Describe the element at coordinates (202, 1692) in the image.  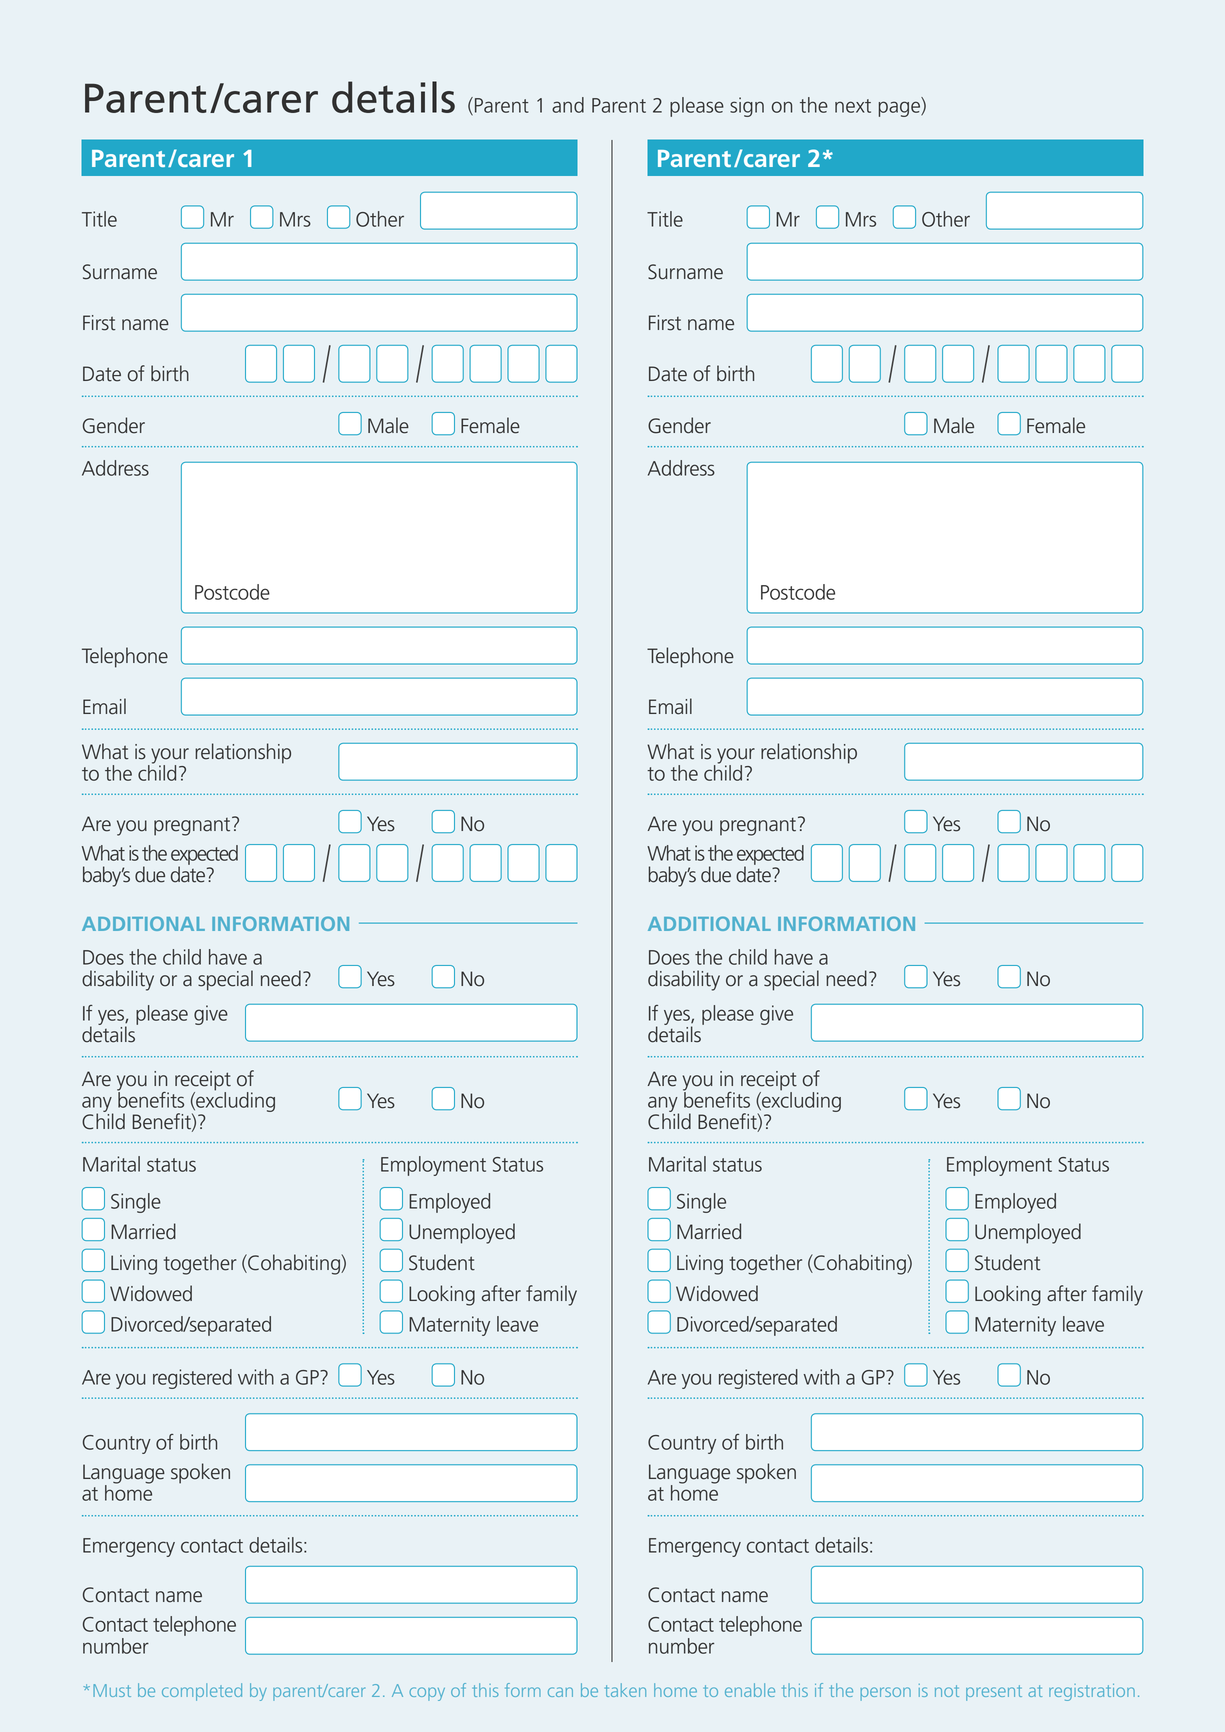
I see `completed` at that location.
